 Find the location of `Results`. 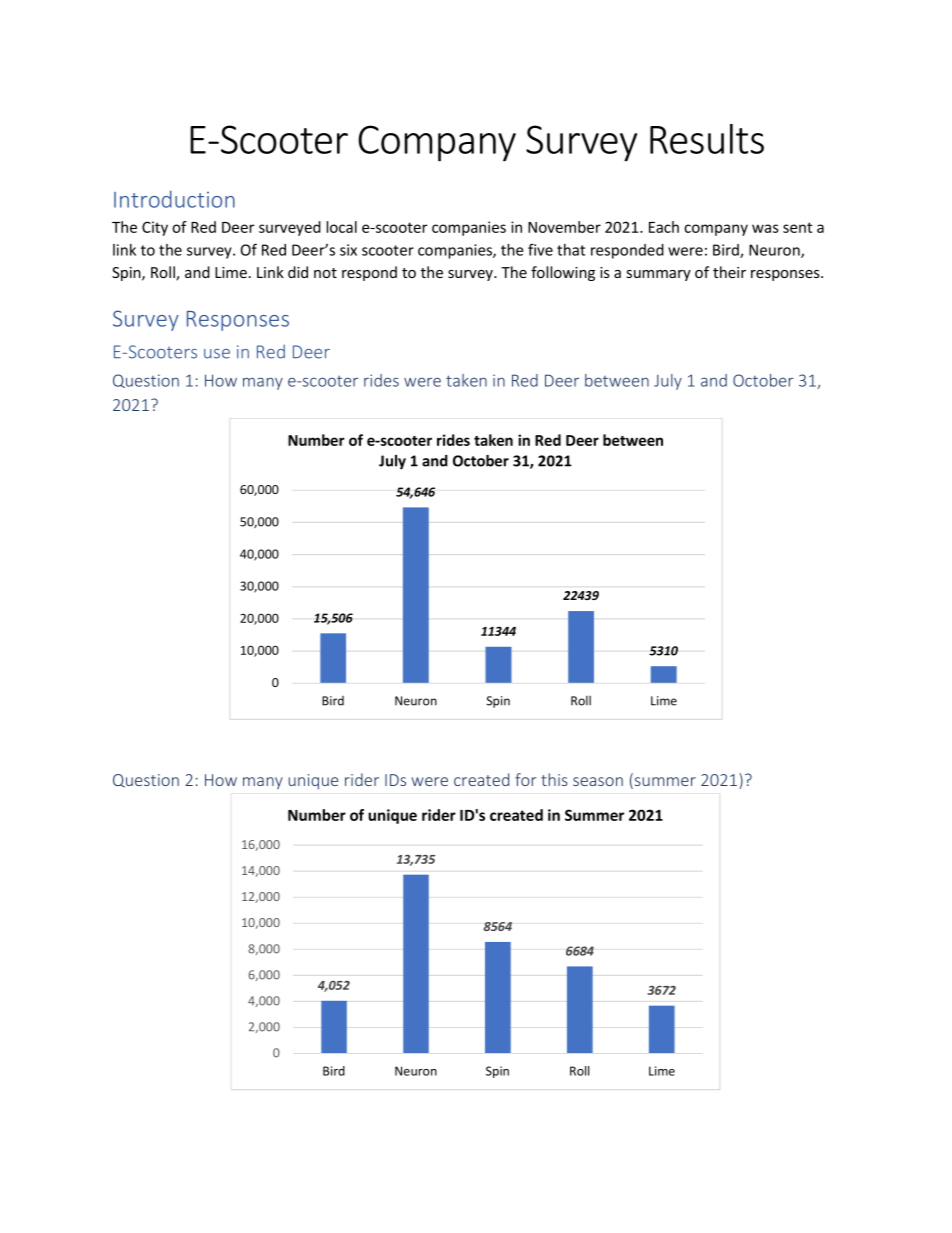

Results is located at coordinates (707, 139).
